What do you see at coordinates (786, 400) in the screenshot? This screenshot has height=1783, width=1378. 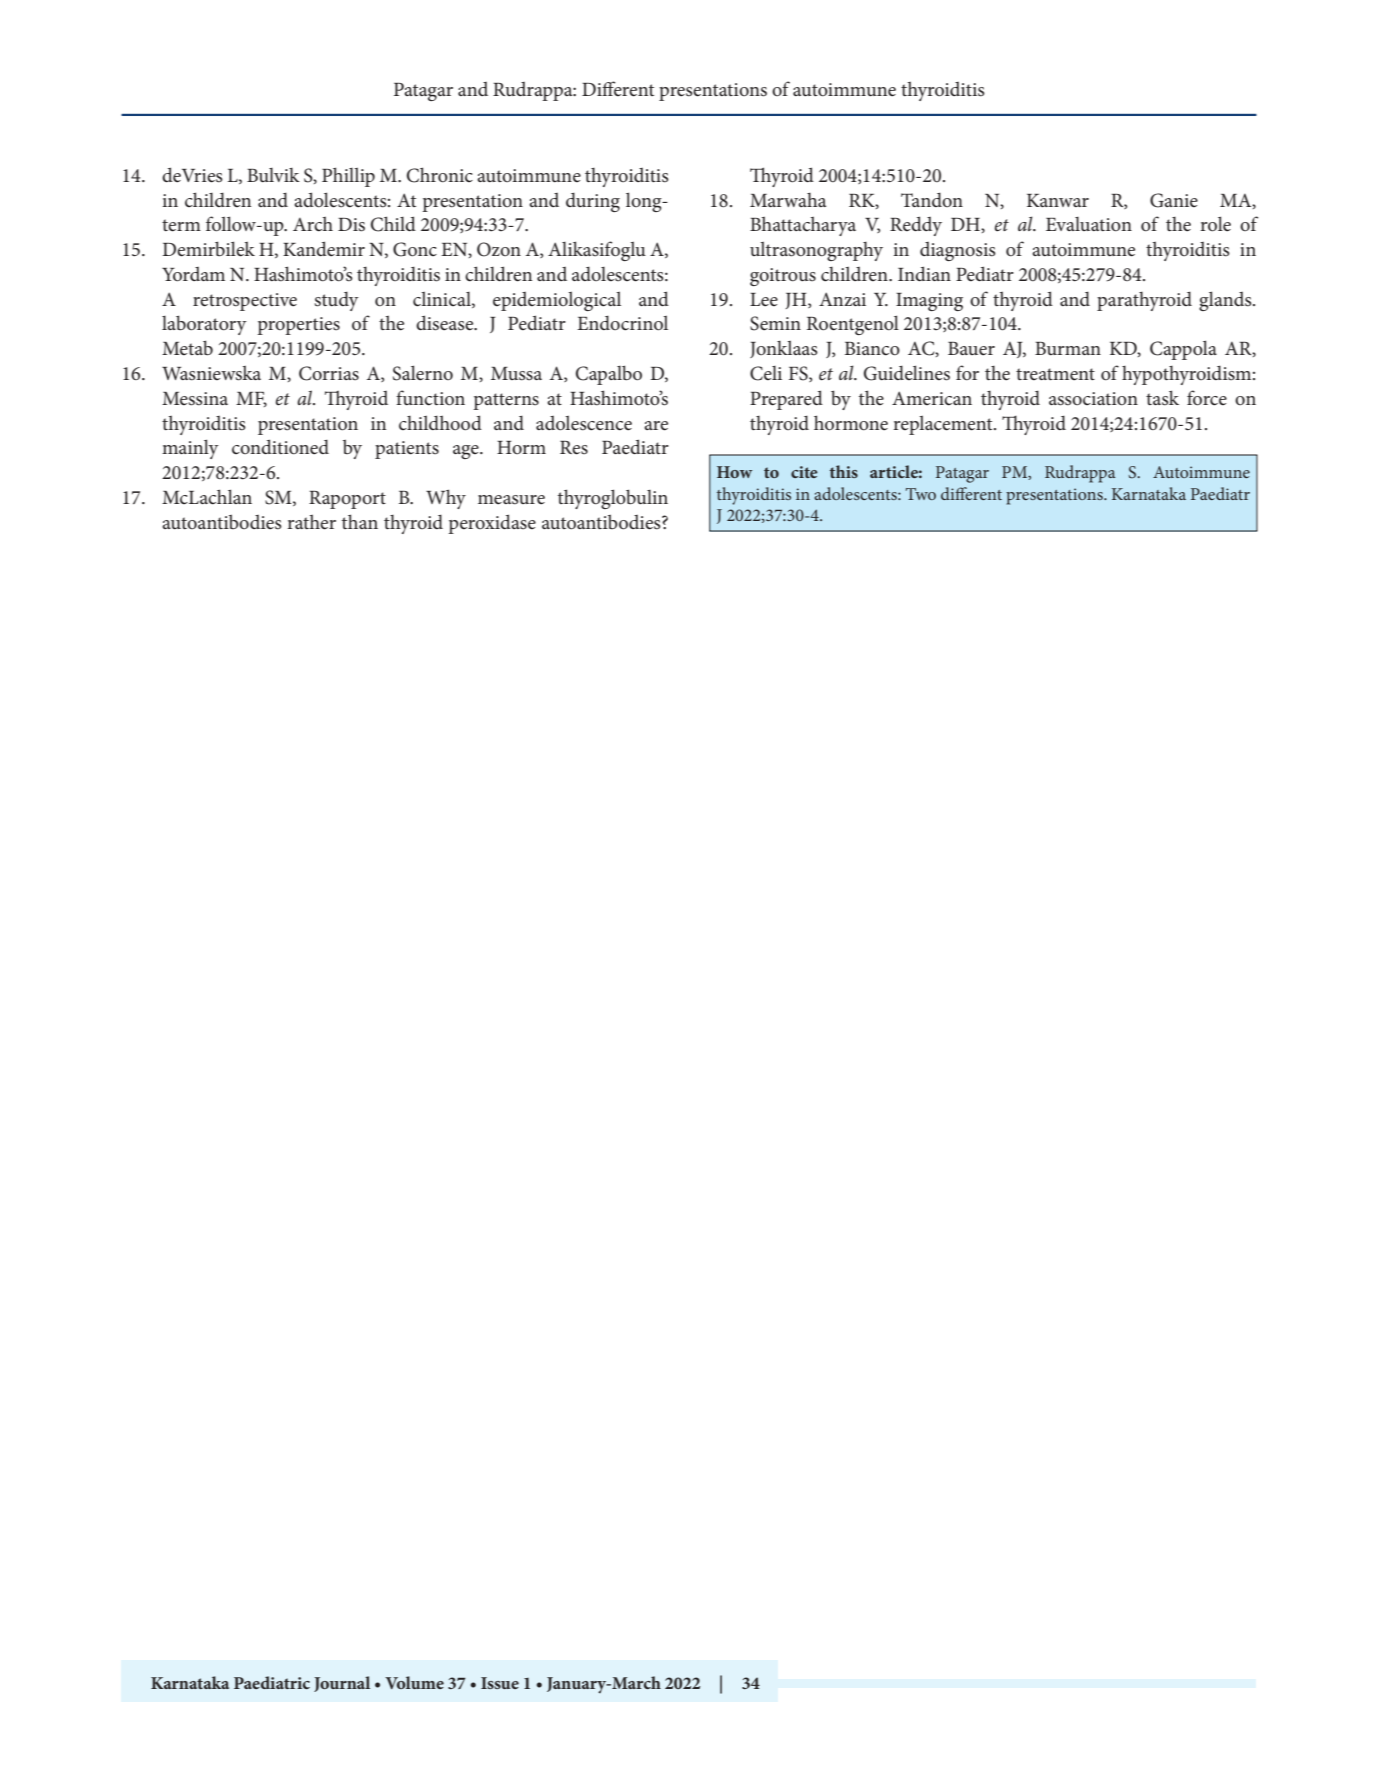 I see `Prepared` at bounding box center [786, 400].
